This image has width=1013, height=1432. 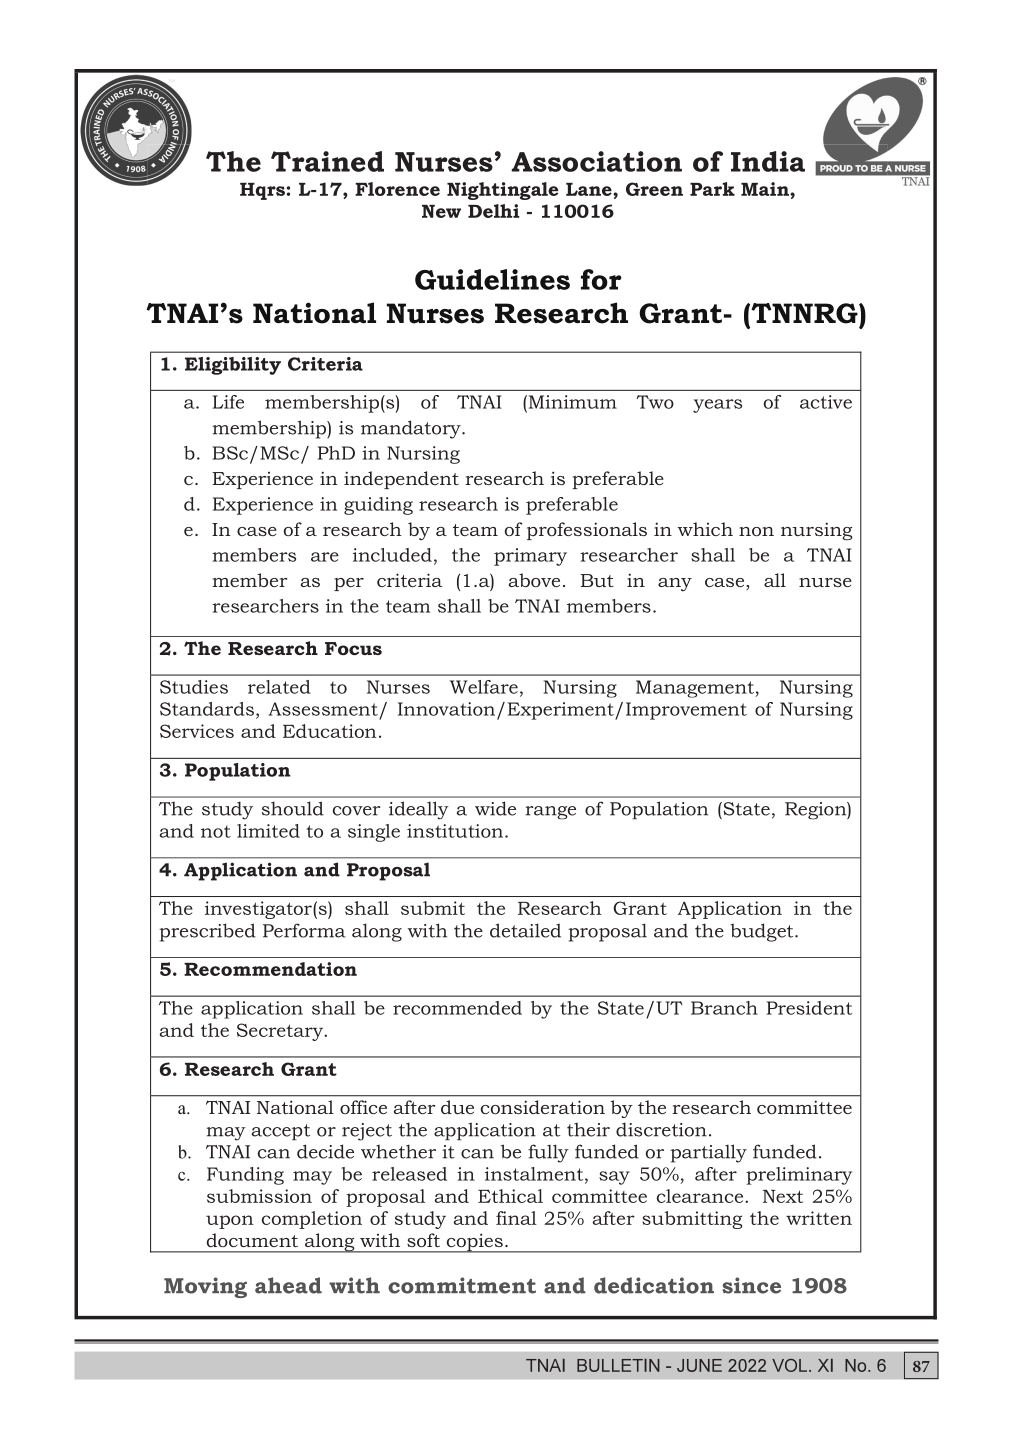 What do you see at coordinates (279, 687) in the image?
I see `related` at bounding box center [279, 687].
